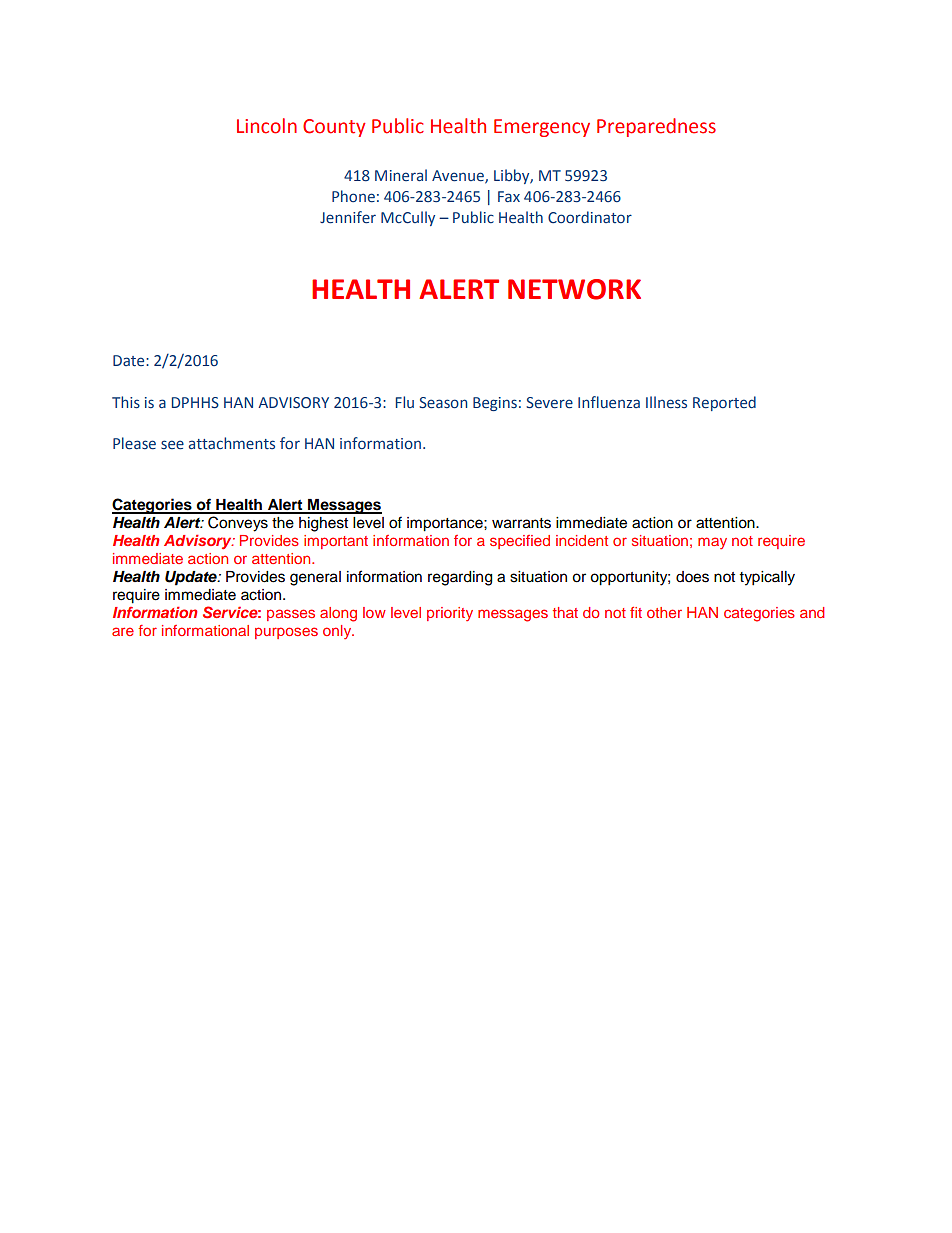  What do you see at coordinates (267, 126) in the image?
I see `Lincoln` at bounding box center [267, 126].
